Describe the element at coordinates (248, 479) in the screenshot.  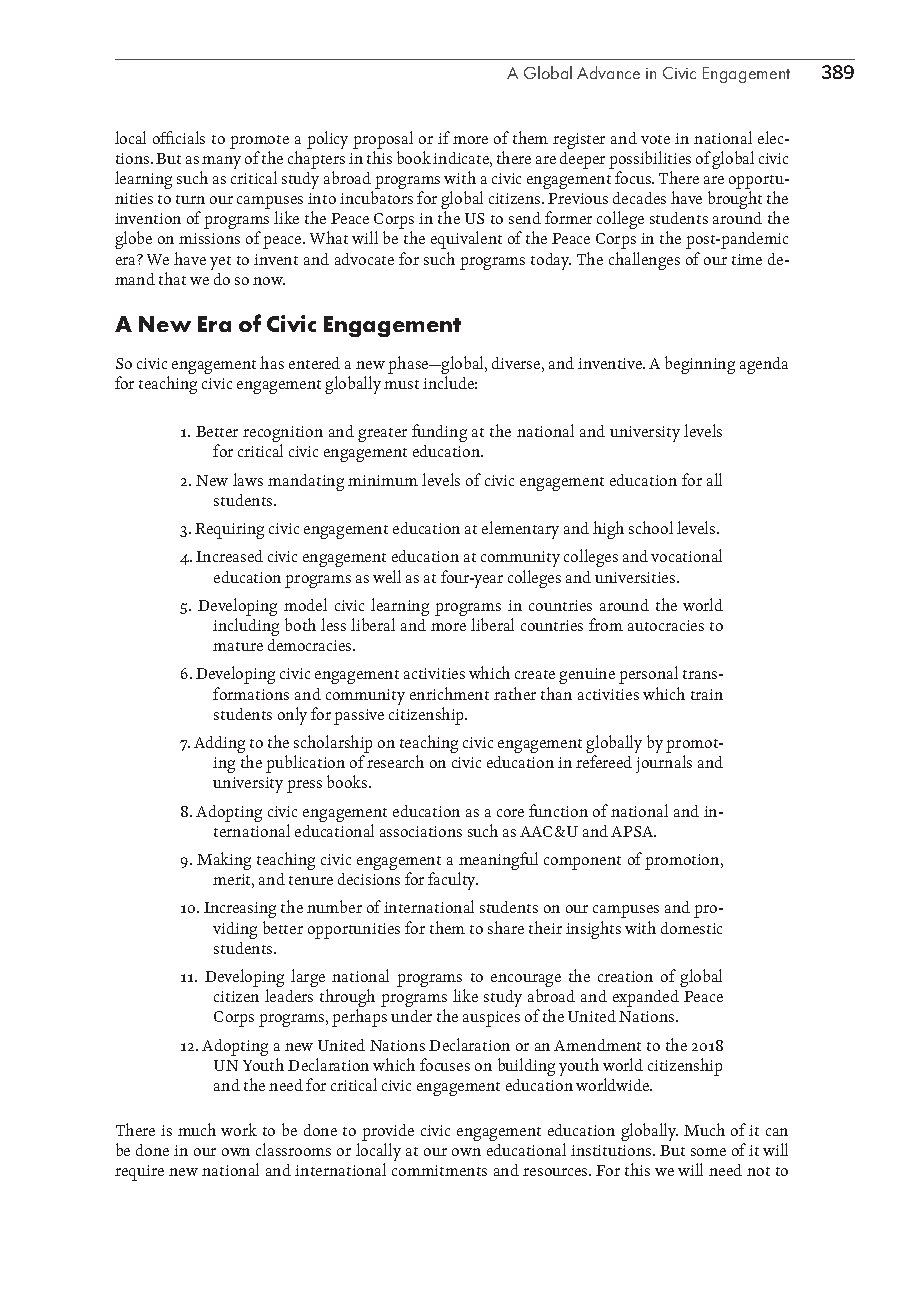
I see `laws` at that location.
